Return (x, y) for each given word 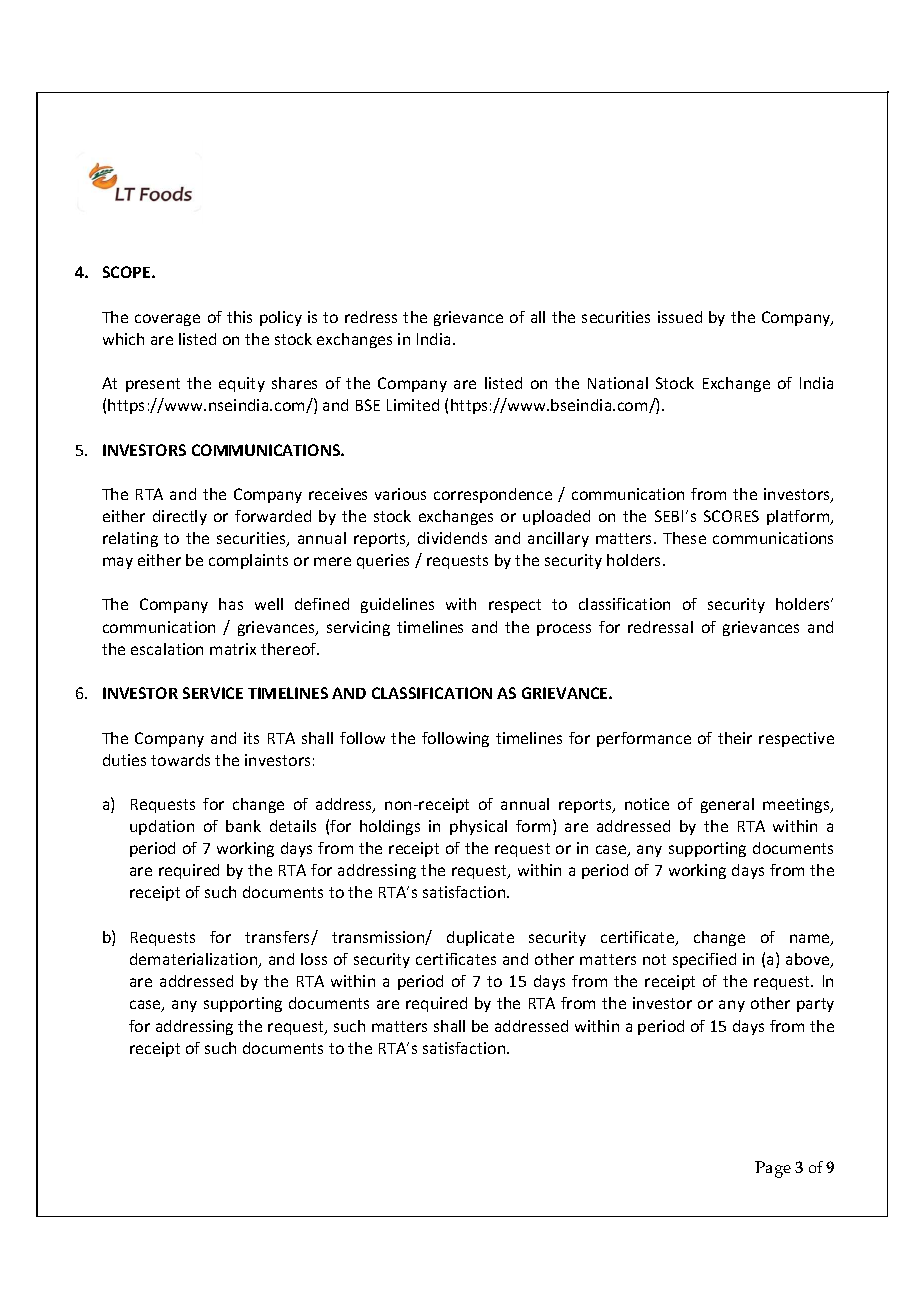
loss (314, 959)
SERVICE (213, 693)
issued (680, 317)
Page (773, 1169)
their (735, 738)
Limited (413, 405)
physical (478, 827)
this (239, 317)
